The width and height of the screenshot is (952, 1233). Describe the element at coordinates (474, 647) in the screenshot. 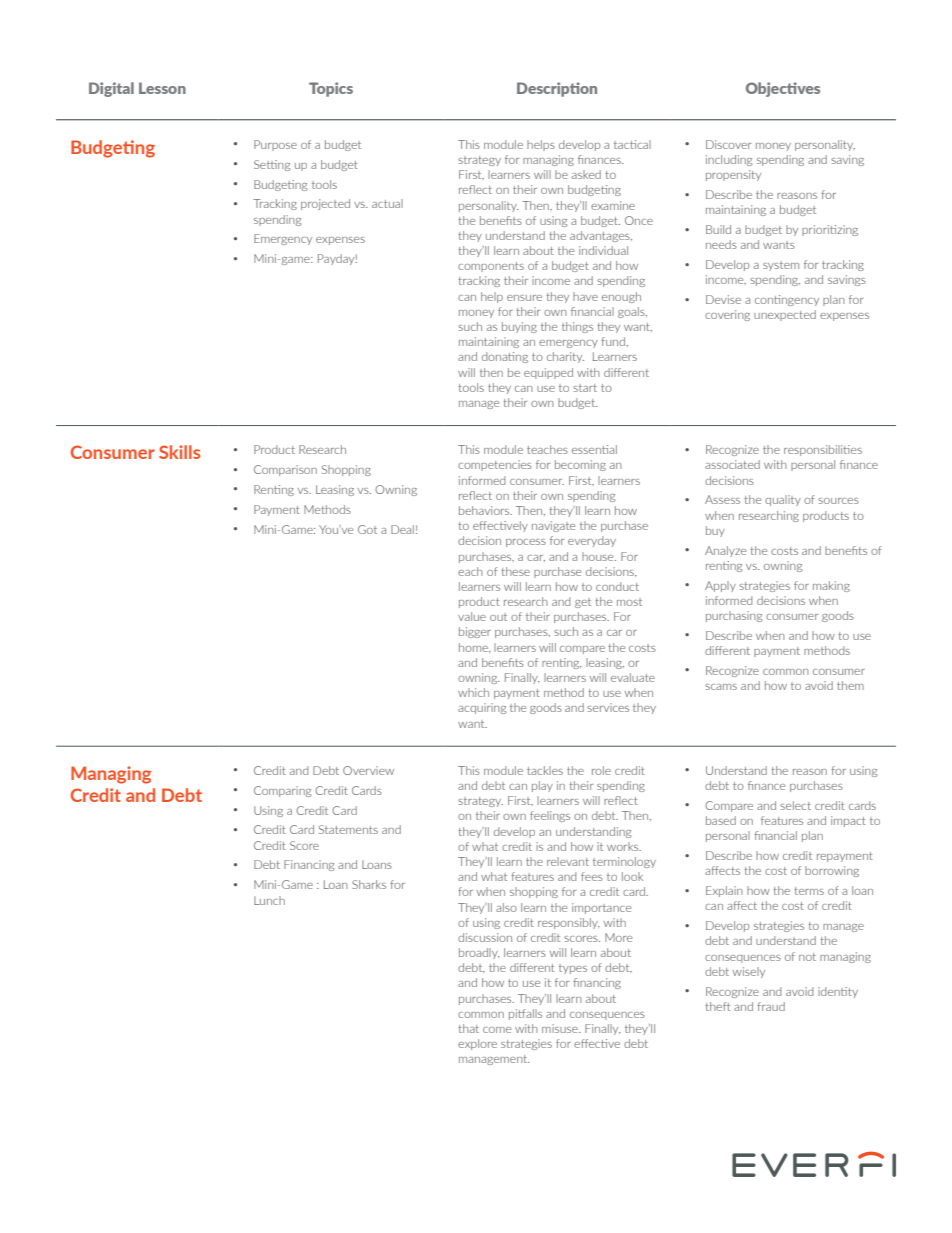

I see `home` at that location.
